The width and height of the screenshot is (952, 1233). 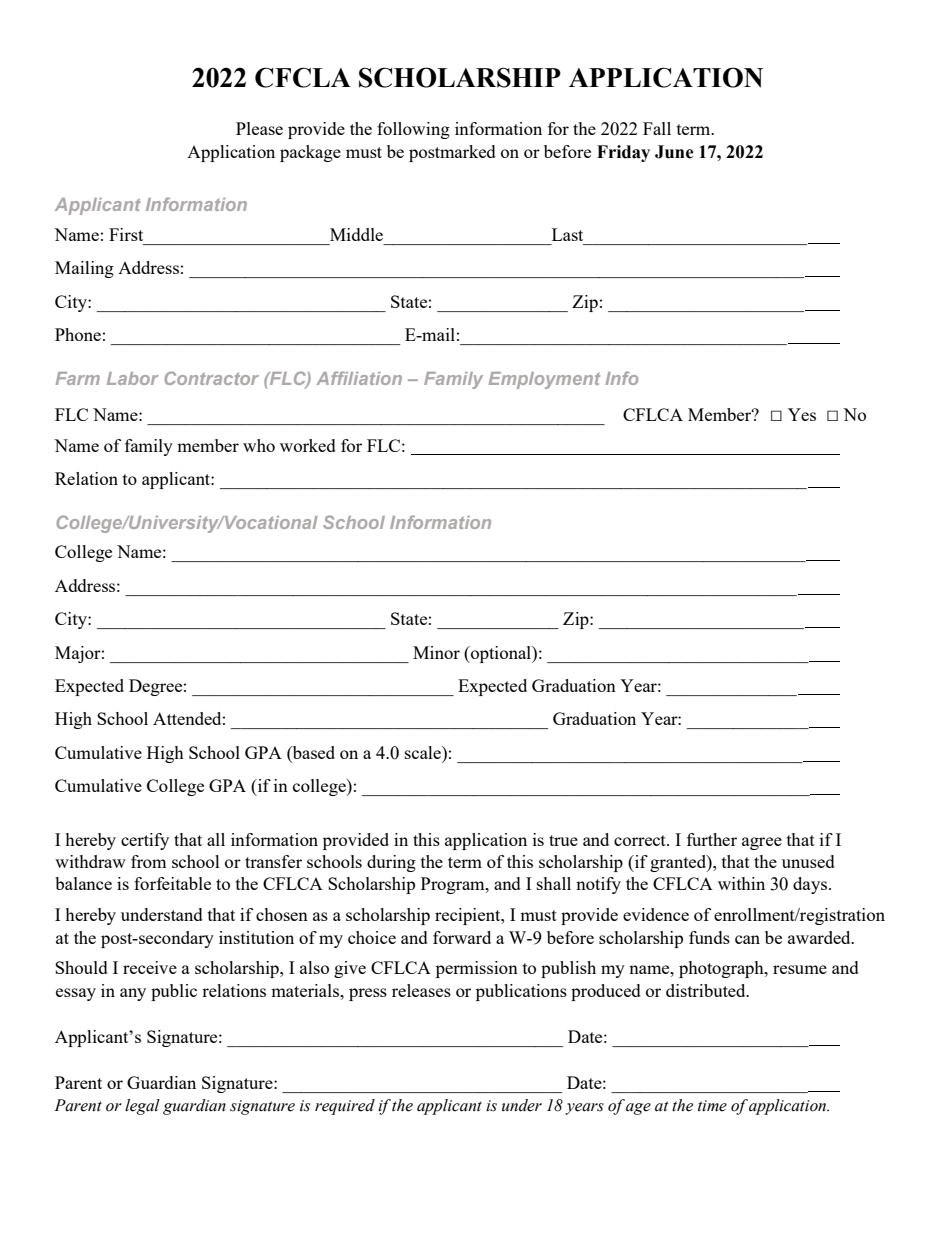 I want to click on scale, so click(x=424, y=752).
